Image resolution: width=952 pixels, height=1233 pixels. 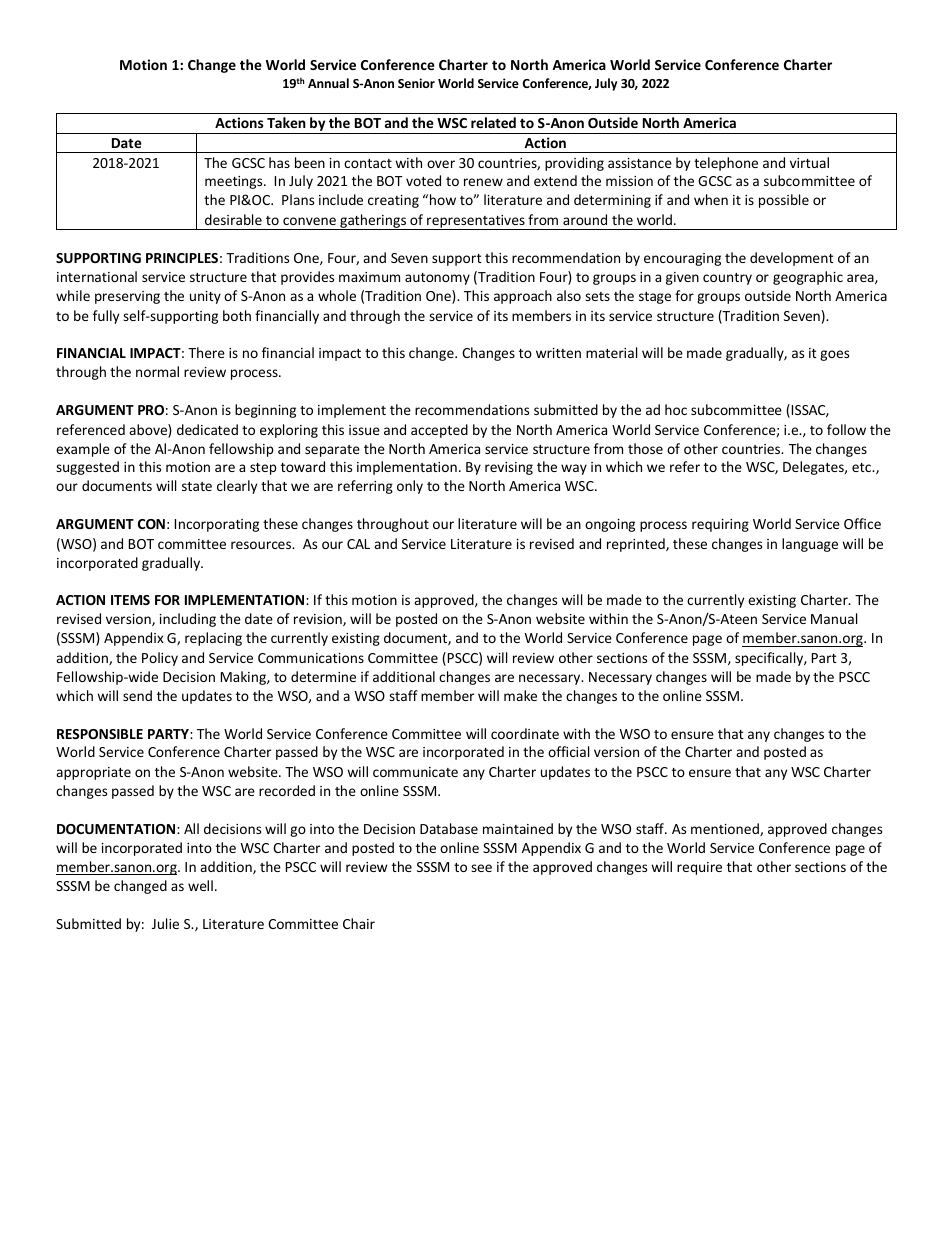 I want to click on well, so click(x=200, y=885).
